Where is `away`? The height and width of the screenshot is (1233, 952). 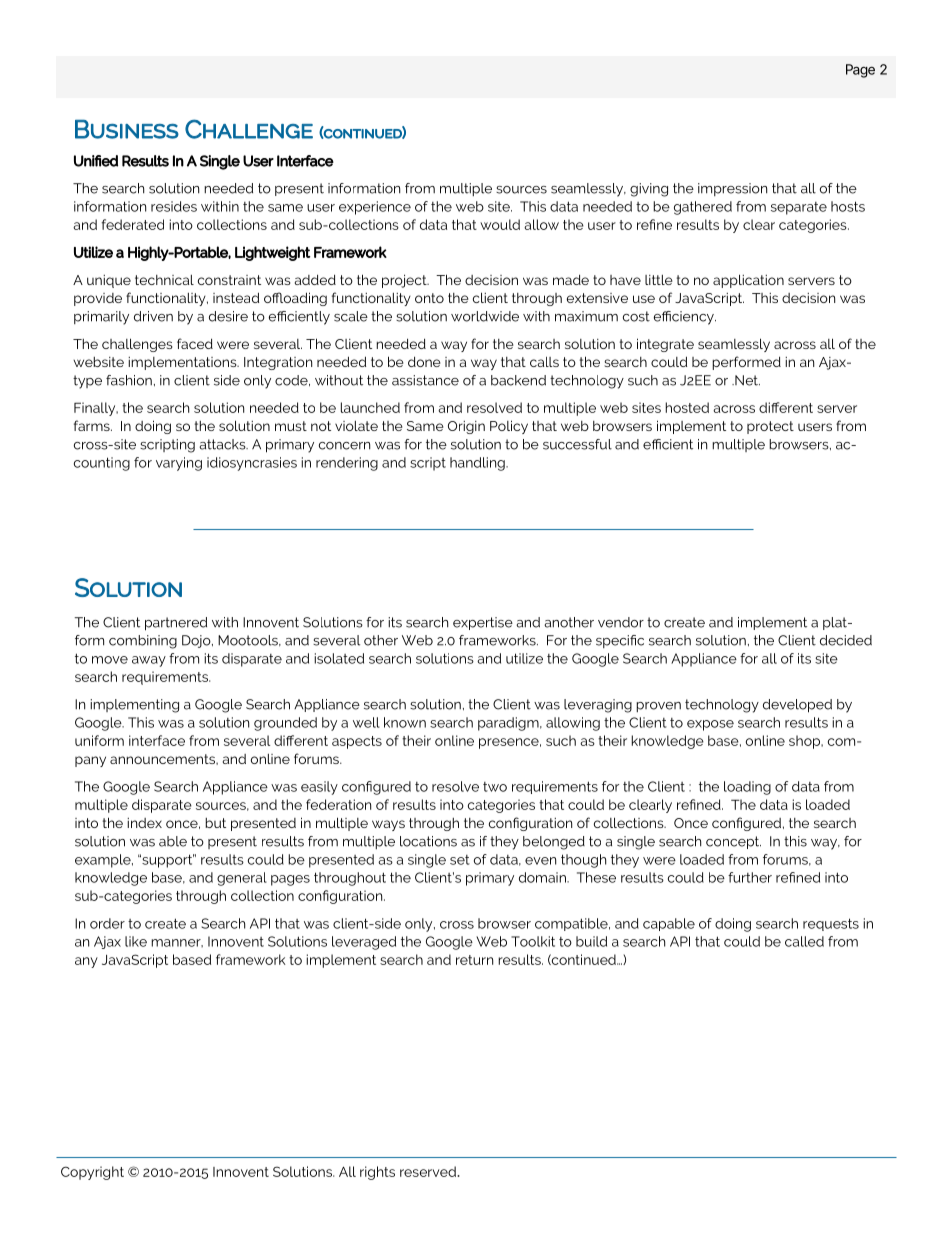 away is located at coordinates (149, 661).
